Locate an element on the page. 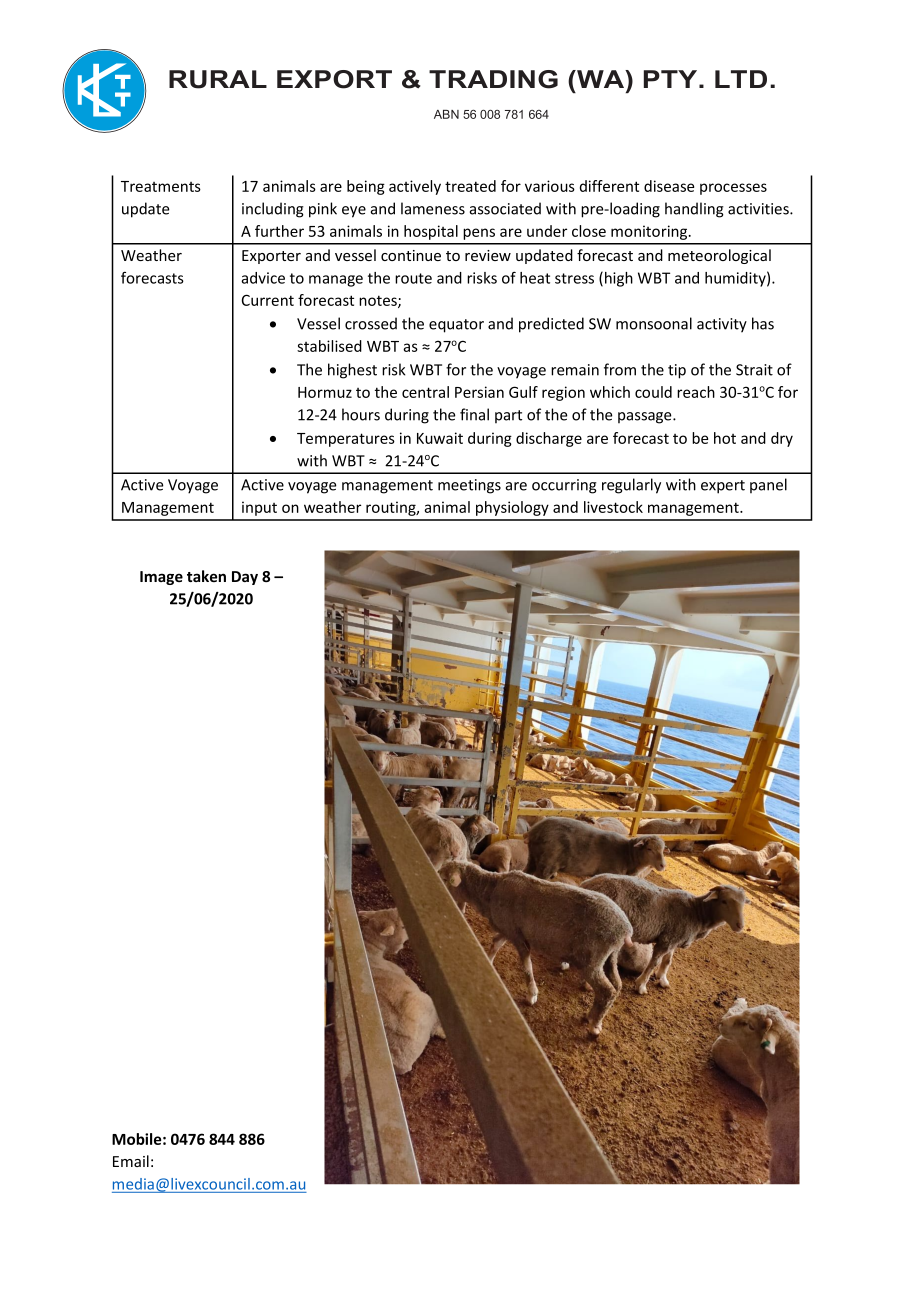  hot is located at coordinates (725, 438).
